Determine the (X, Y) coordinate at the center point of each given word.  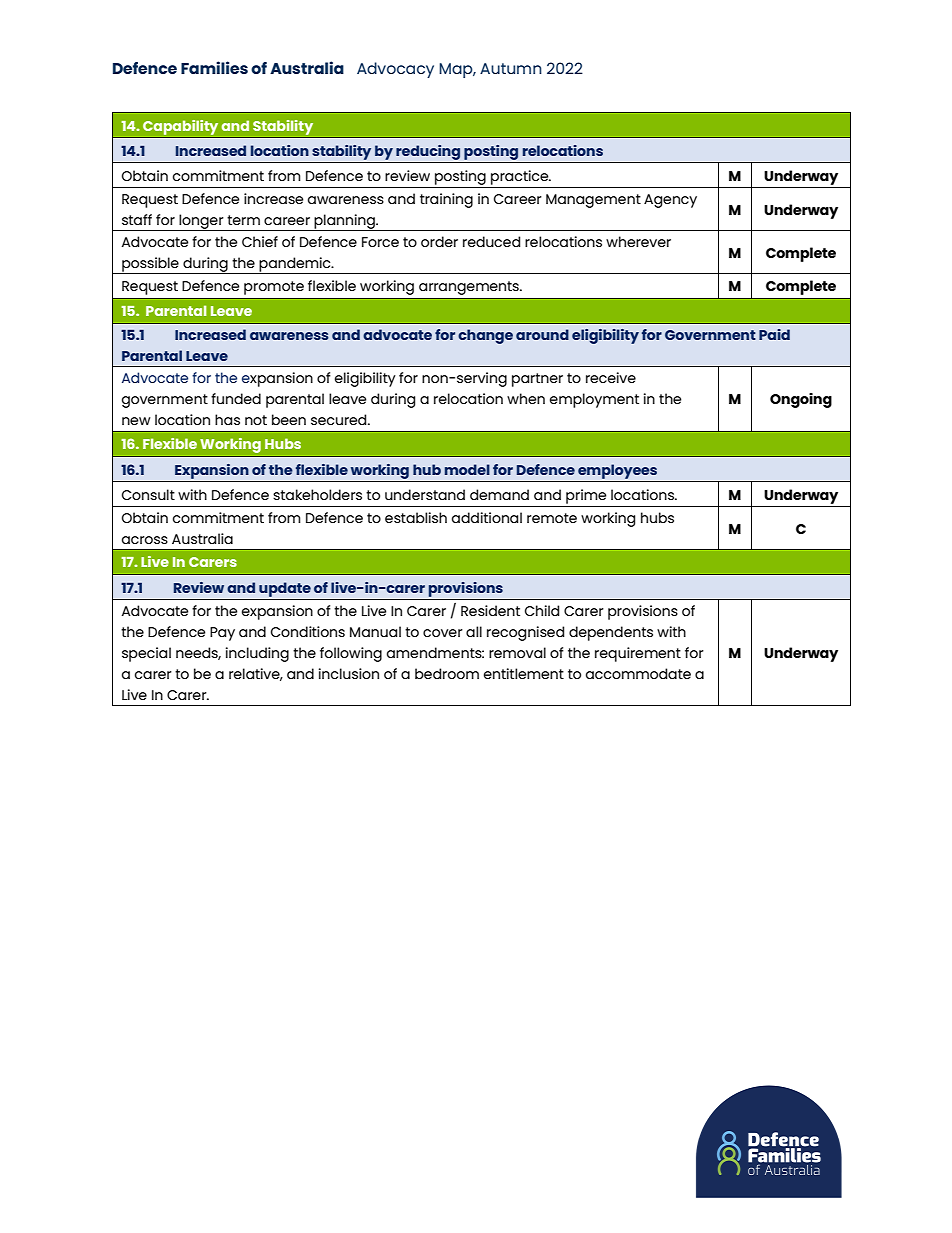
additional (487, 517)
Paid (774, 334)
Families (214, 67)
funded (236, 398)
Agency (670, 201)
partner (537, 380)
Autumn (511, 68)
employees (617, 471)
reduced (491, 241)
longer (201, 222)
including (257, 654)
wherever (638, 241)
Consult (148, 494)
